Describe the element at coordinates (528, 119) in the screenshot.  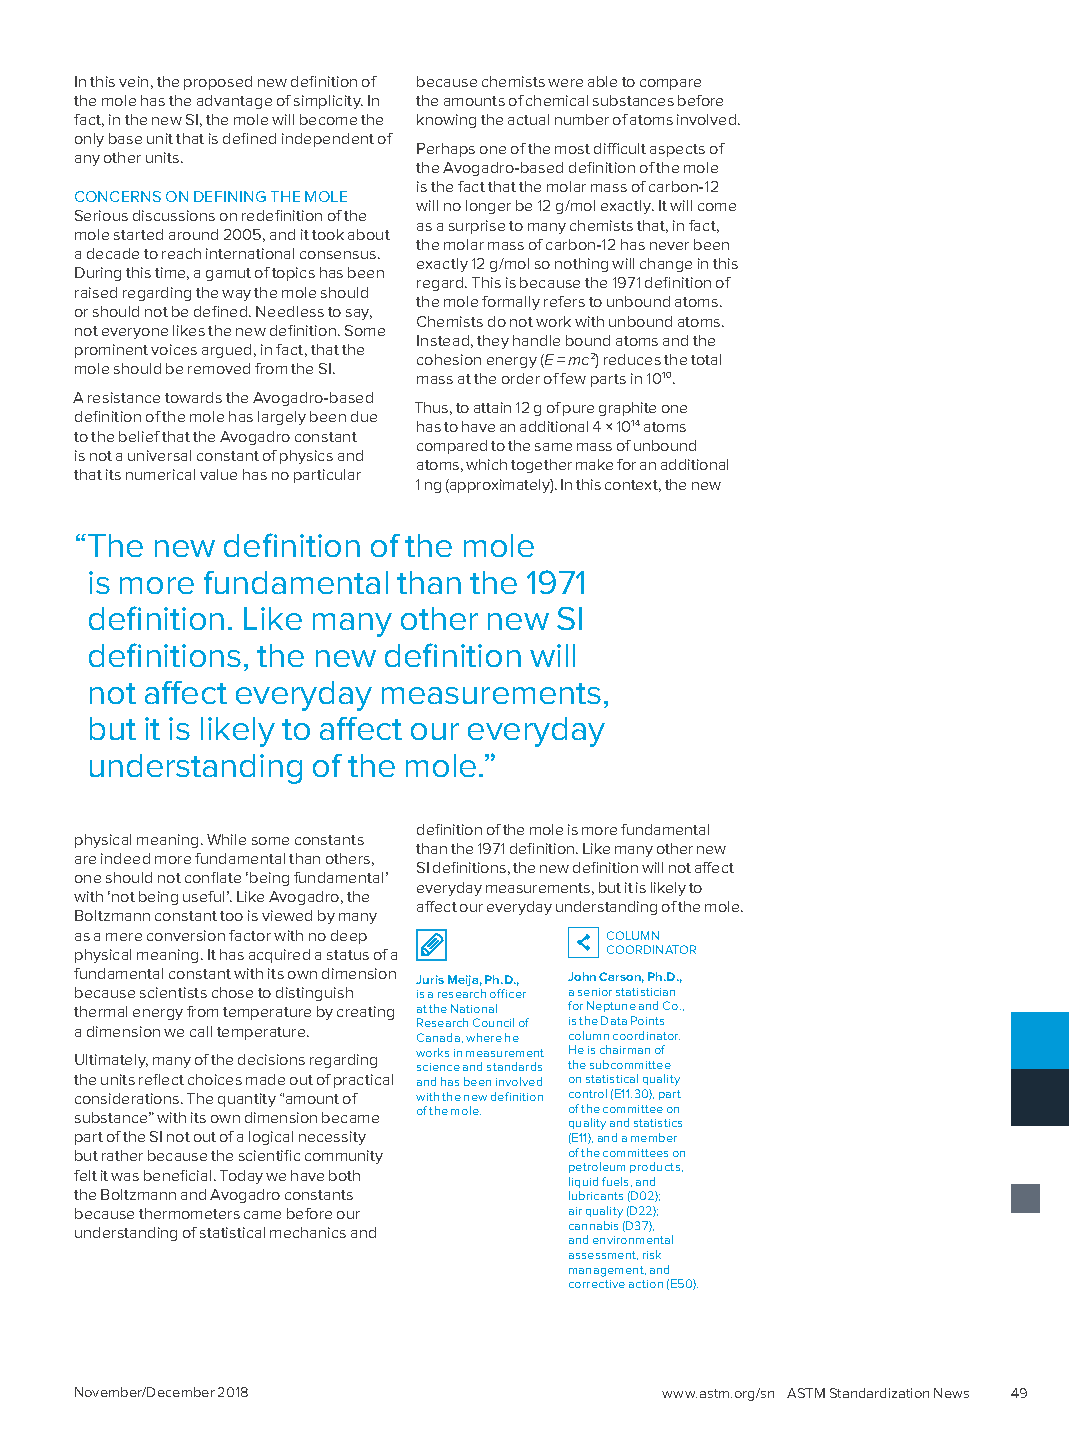
I see `actual` at that location.
